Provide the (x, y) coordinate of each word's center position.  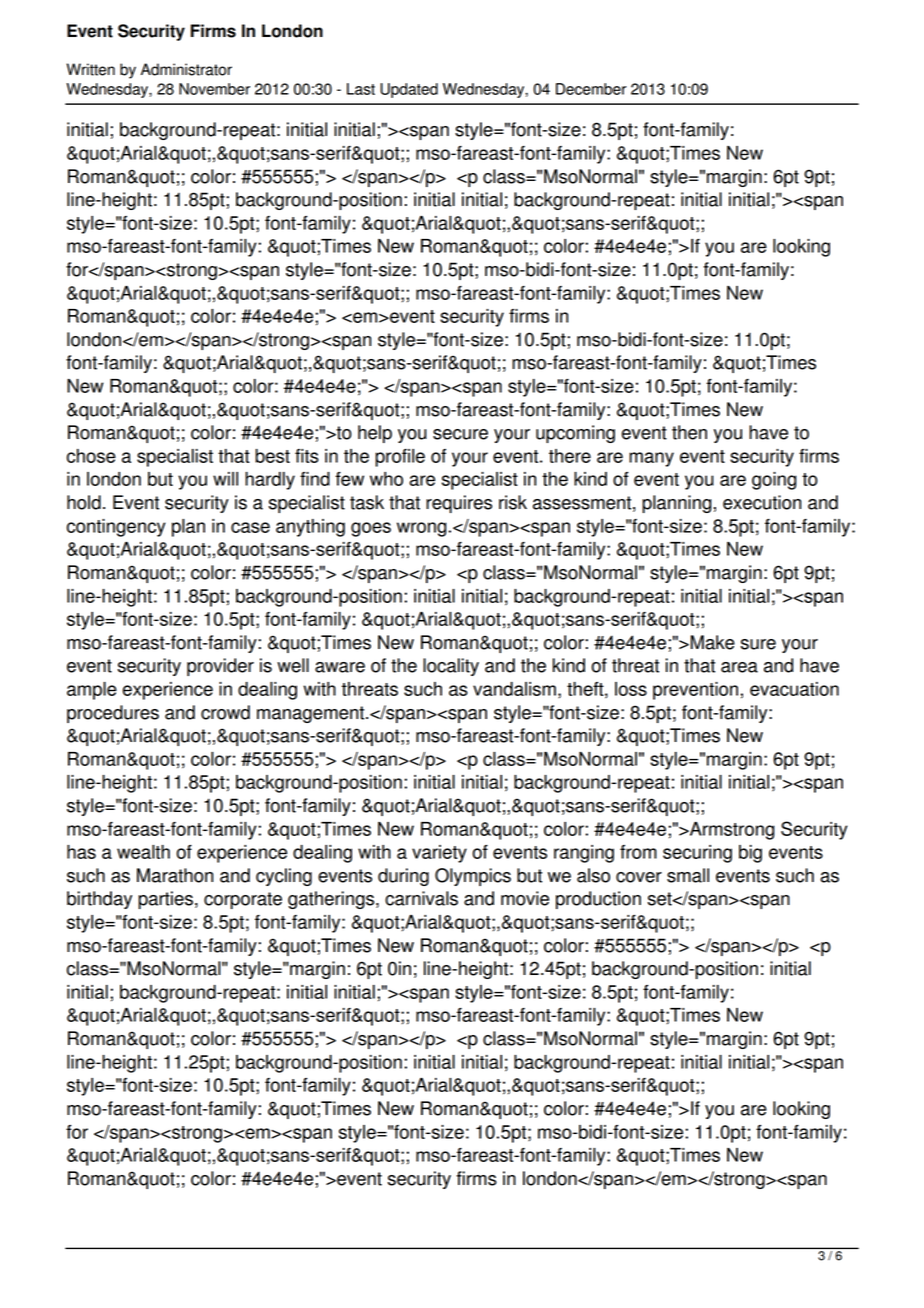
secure (460, 434)
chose (91, 456)
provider (220, 667)
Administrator (186, 69)
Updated (409, 90)
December (591, 89)
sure (758, 644)
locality (451, 667)
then (689, 432)
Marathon (175, 875)
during (403, 877)
